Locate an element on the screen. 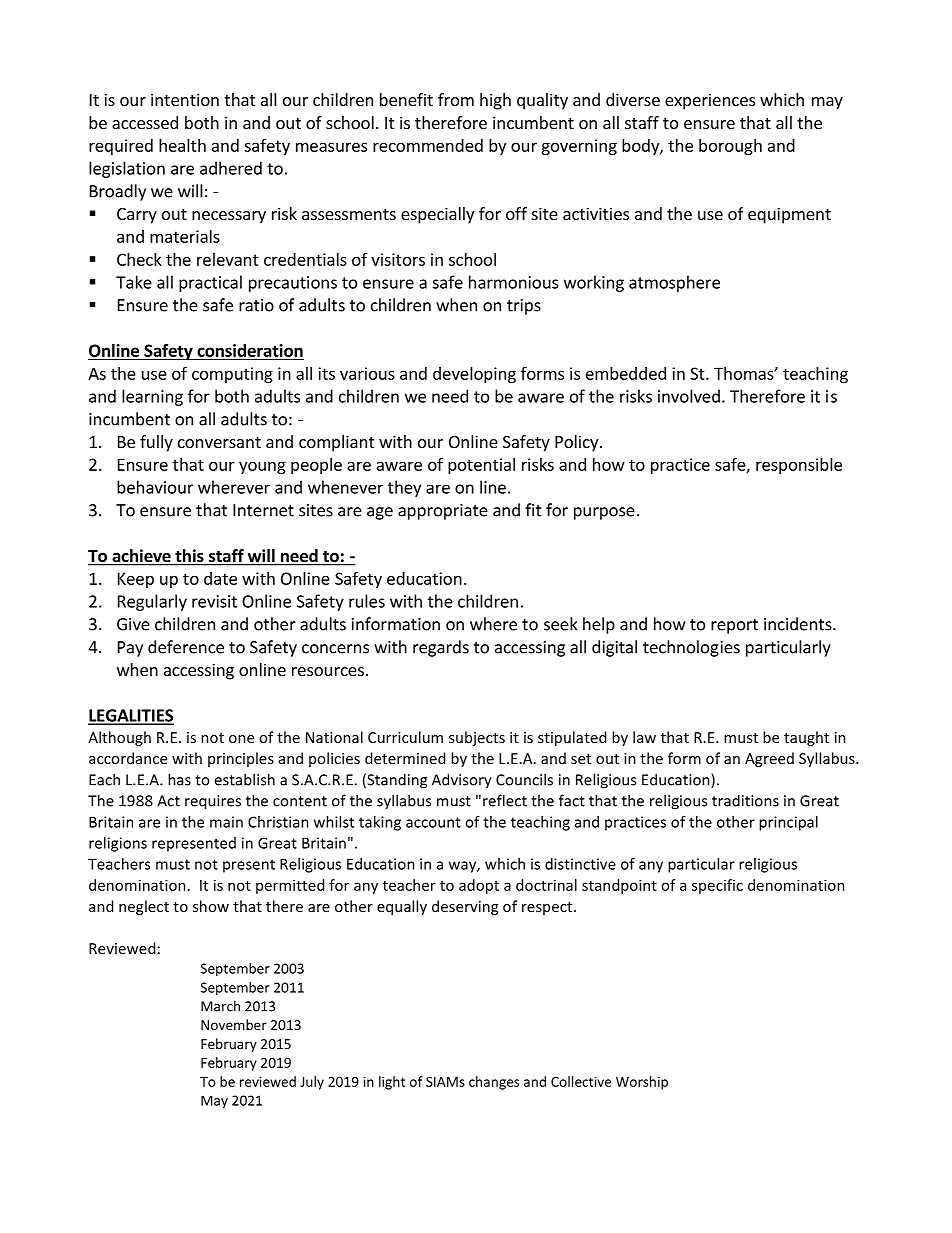 Image resolution: width=952 pixels, height=1233 pixels. revisit is located at coordinates (214, 601).
